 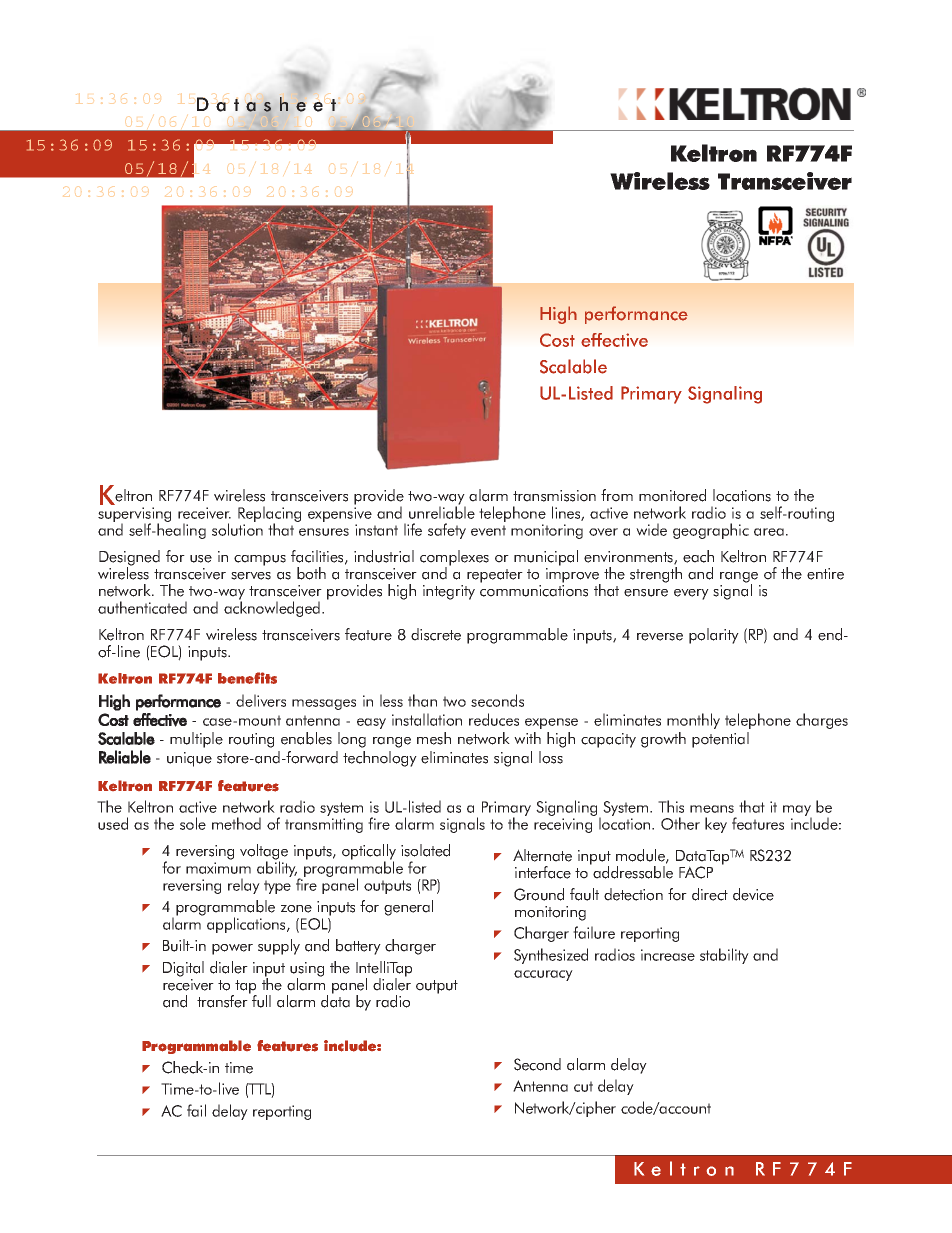 What do you see at coordinates (714, 636) in the image?
I see `polarity` at bounding box center [714, 636].
